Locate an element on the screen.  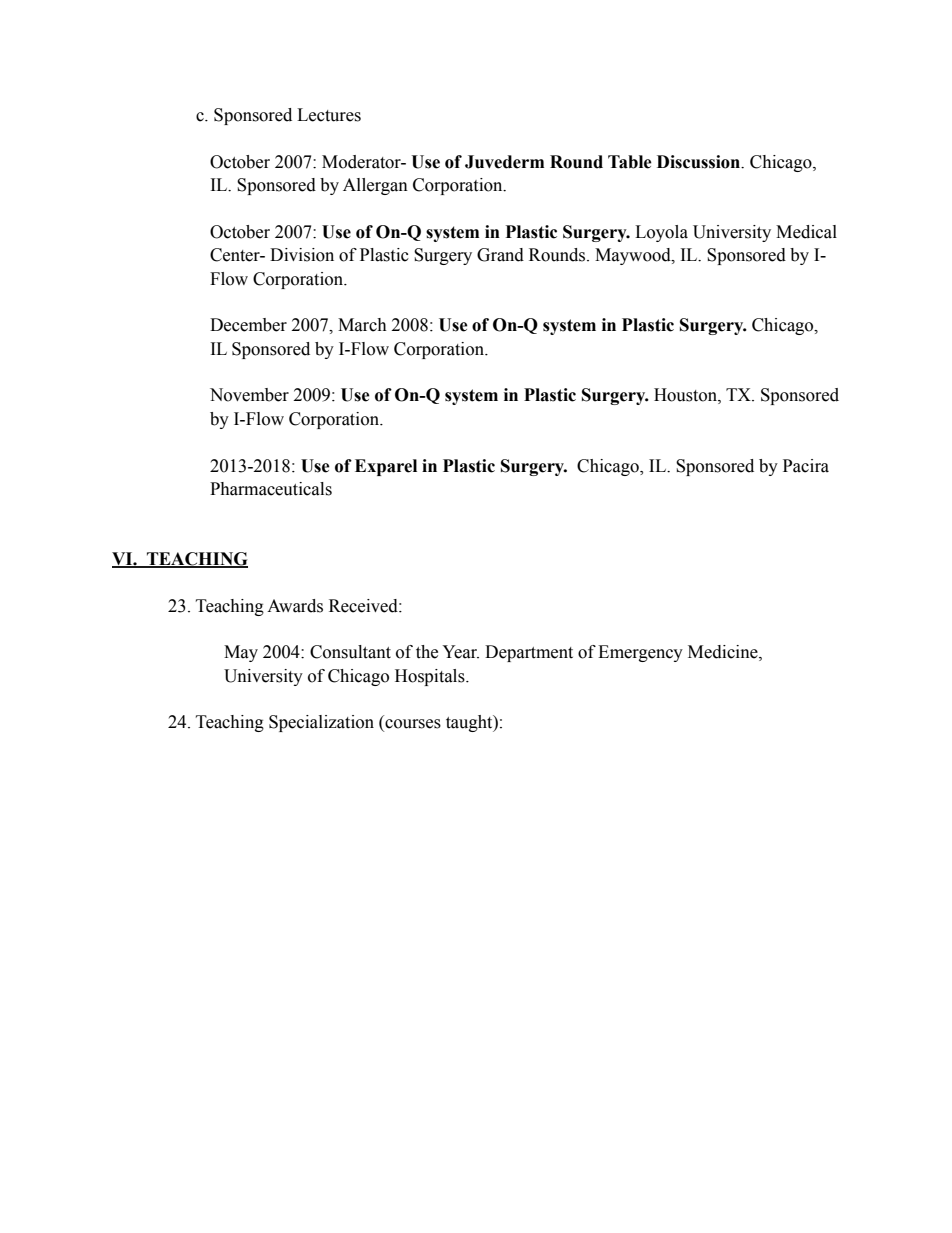
Specialization is located at coordinates (321, 723).
